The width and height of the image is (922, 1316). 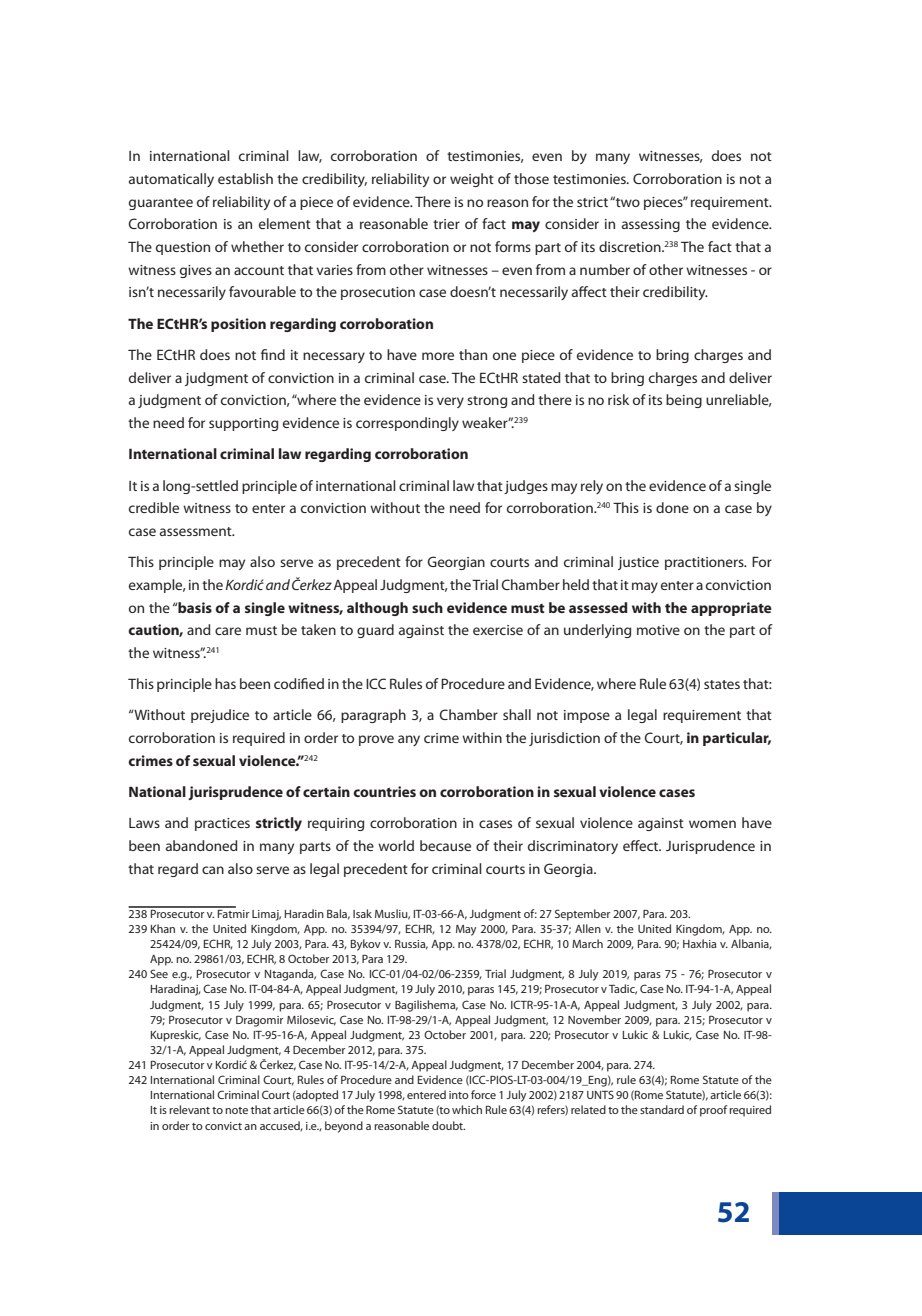 What do you see at coordinates (662, 1109) in the image?
I see `standard` at bounding box center [662, 1109].
